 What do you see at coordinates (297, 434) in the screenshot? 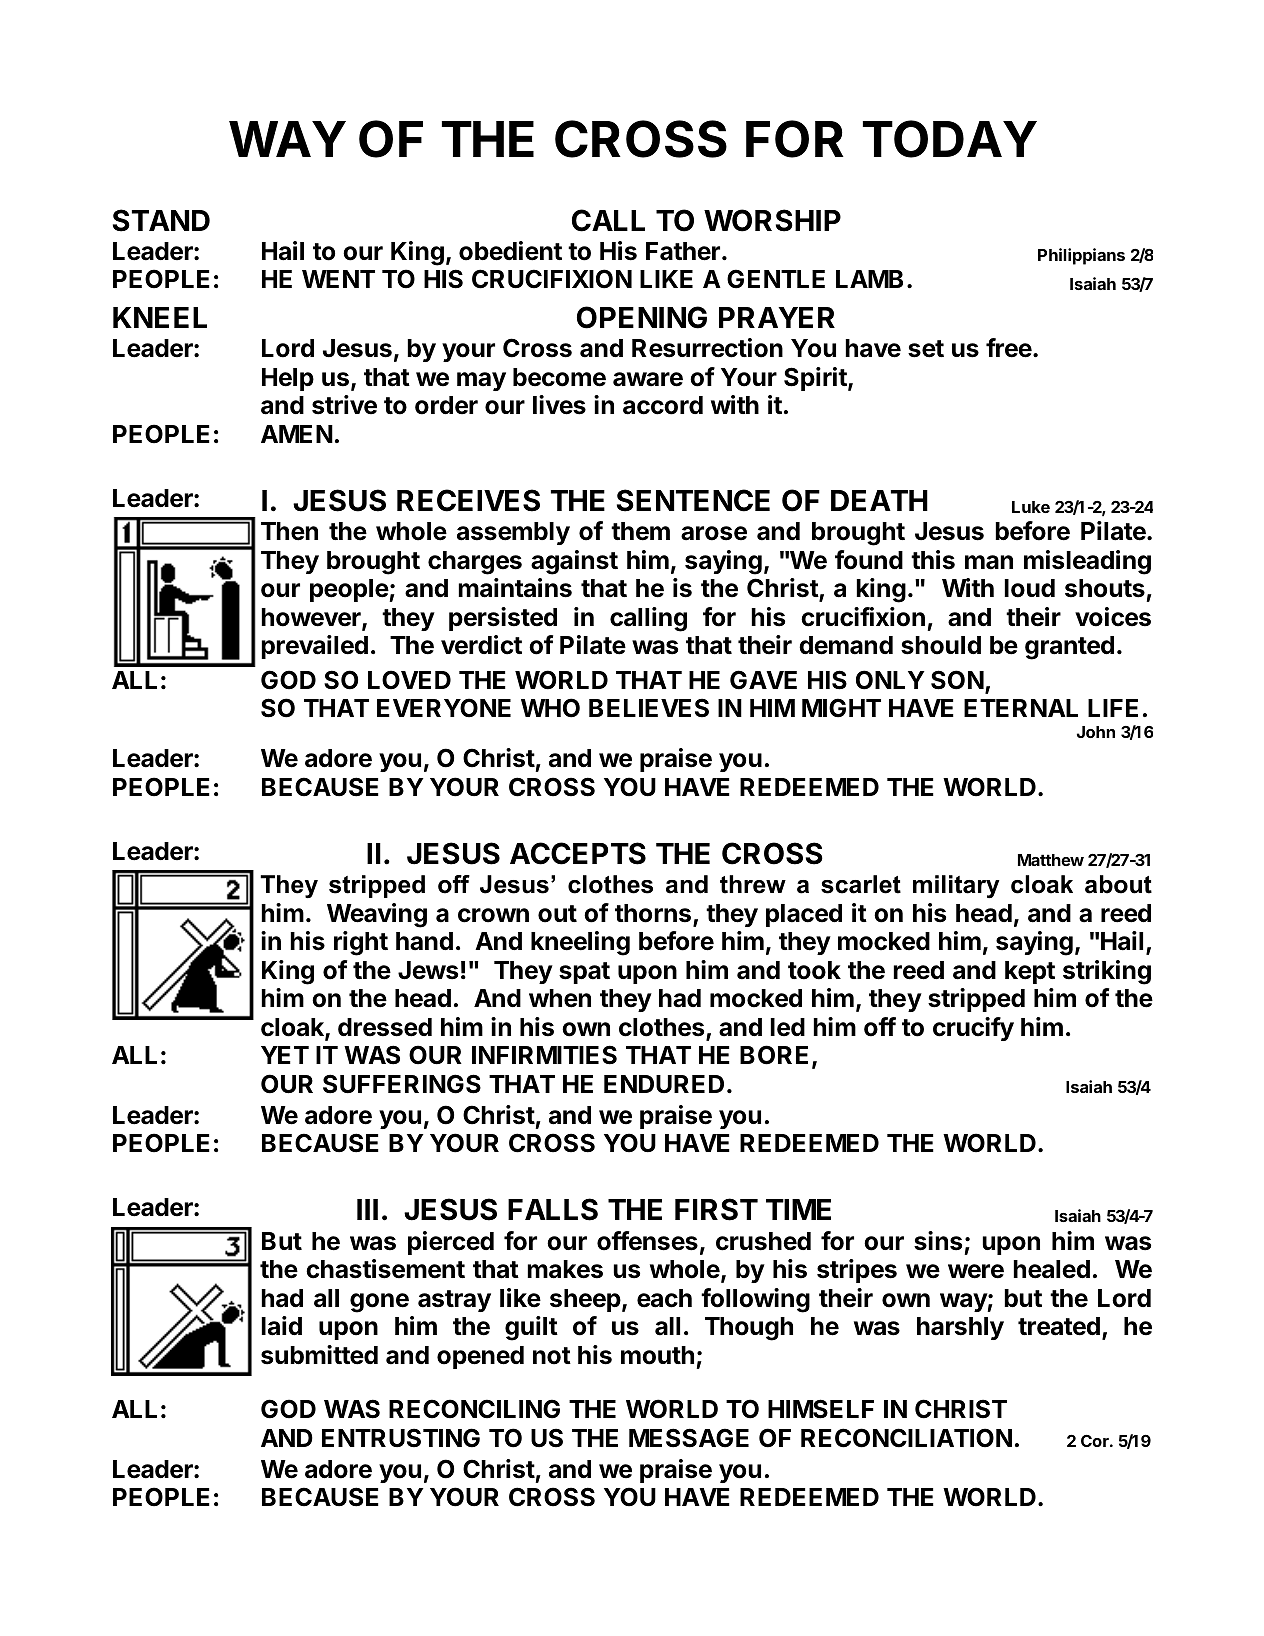
I see `AMEN` at bounding box center [297, 434].
